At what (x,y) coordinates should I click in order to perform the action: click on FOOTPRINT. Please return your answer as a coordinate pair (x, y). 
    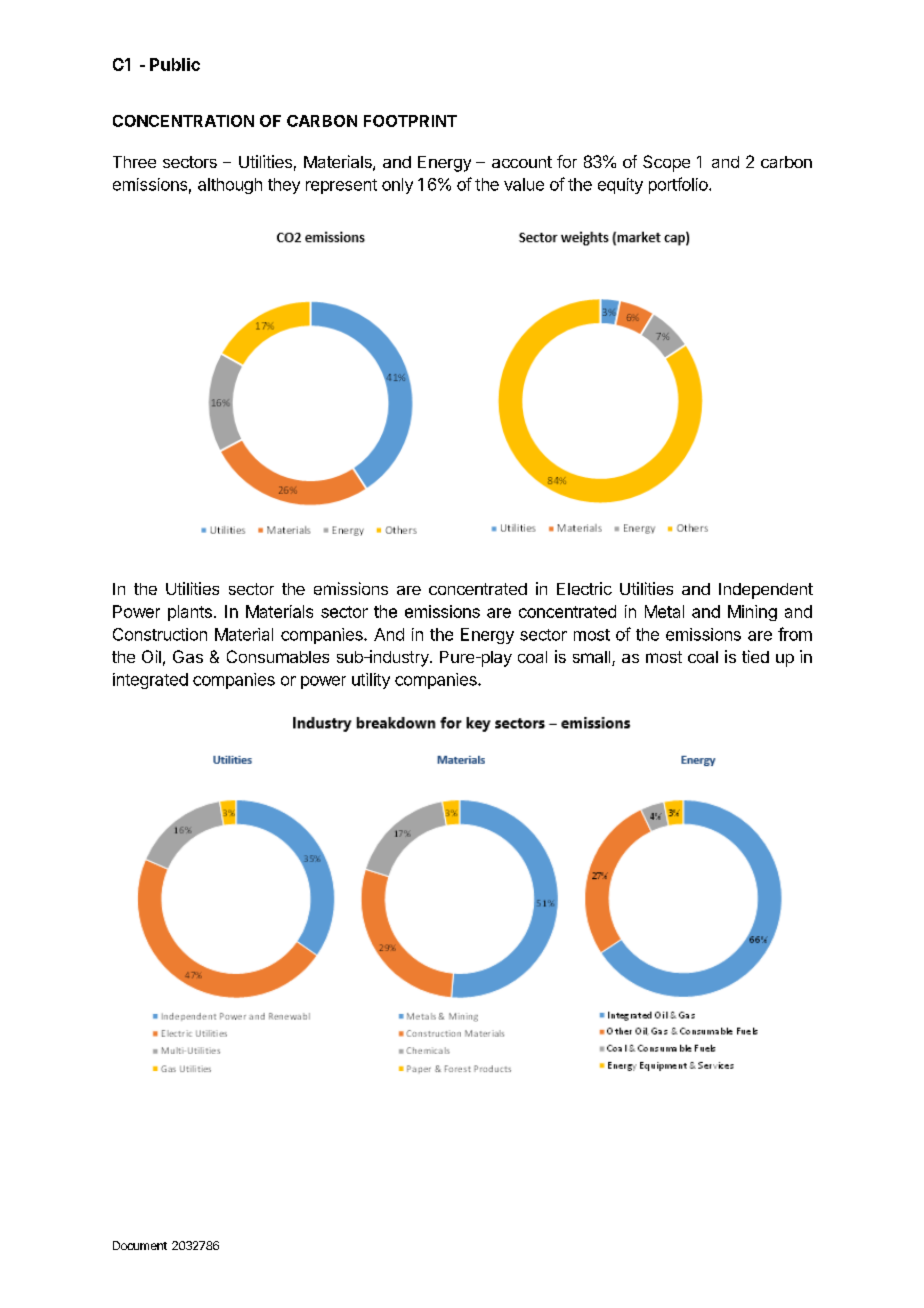
    Looking at the image, I should click on (410, 121).
